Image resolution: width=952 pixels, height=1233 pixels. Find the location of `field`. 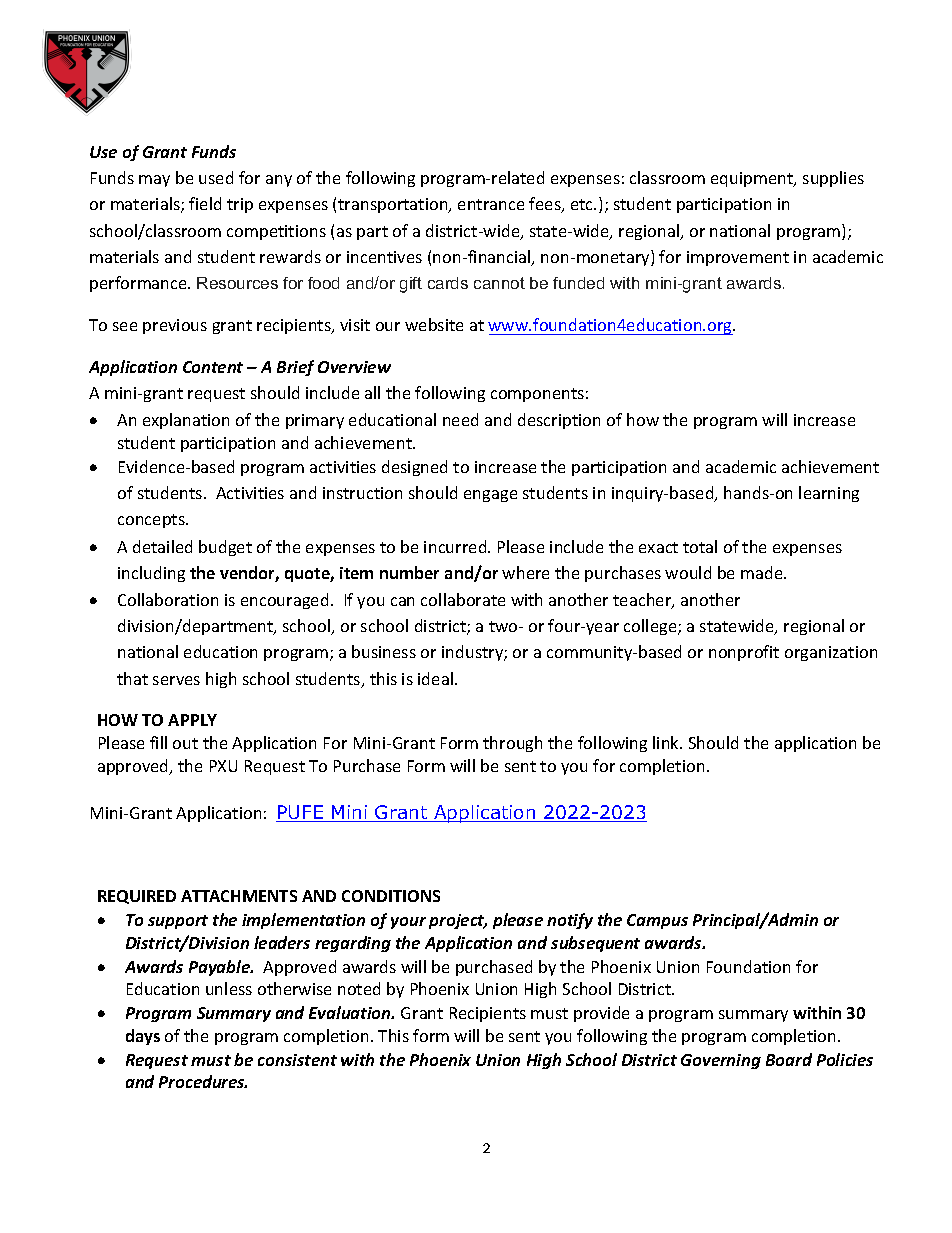

field is located at coordinates (205, 203).
